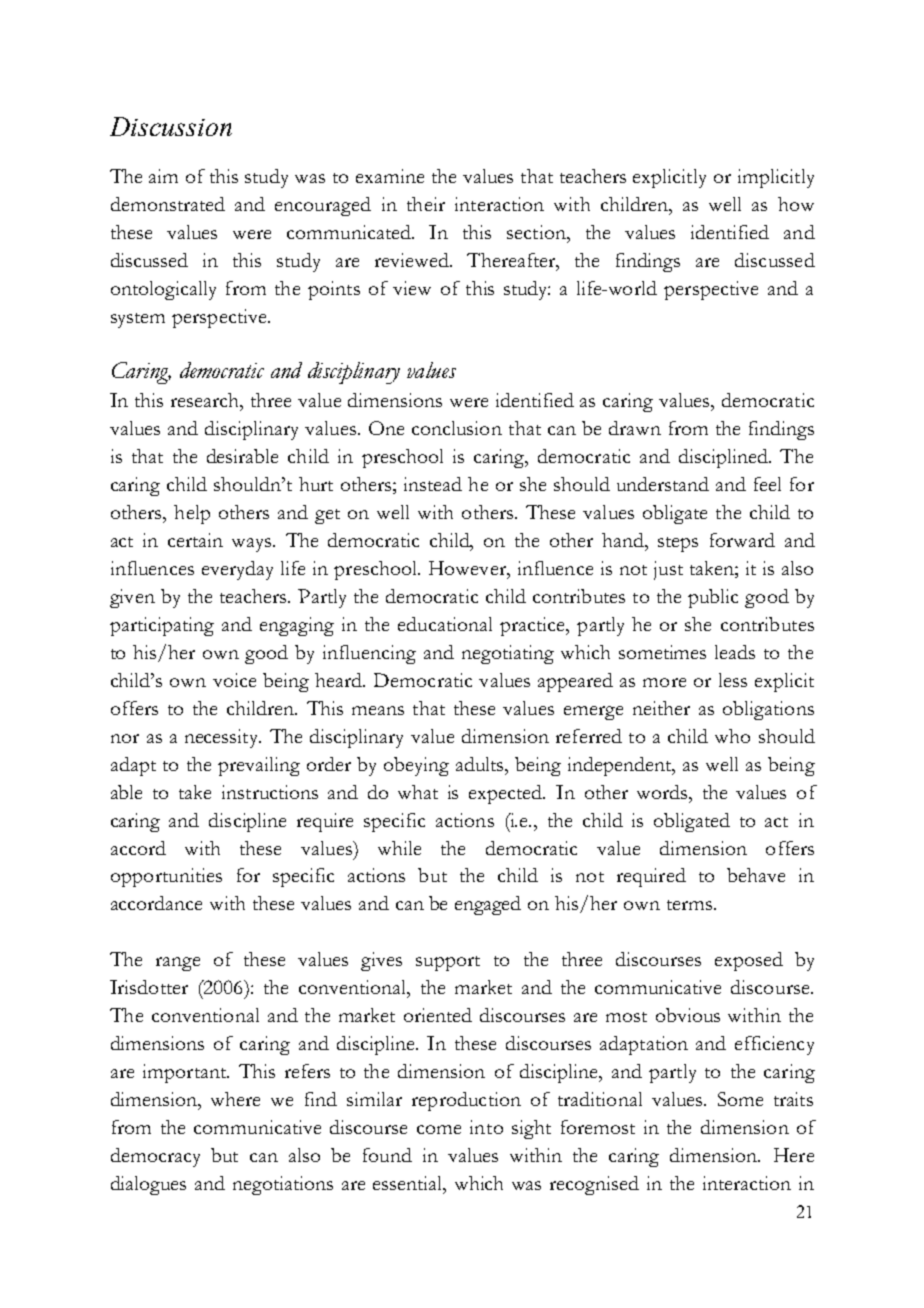 This screenshot has width=924, height=1308. Describe the element at coordinates (234, 680) in the screenshot. I see `voice` at that location.
